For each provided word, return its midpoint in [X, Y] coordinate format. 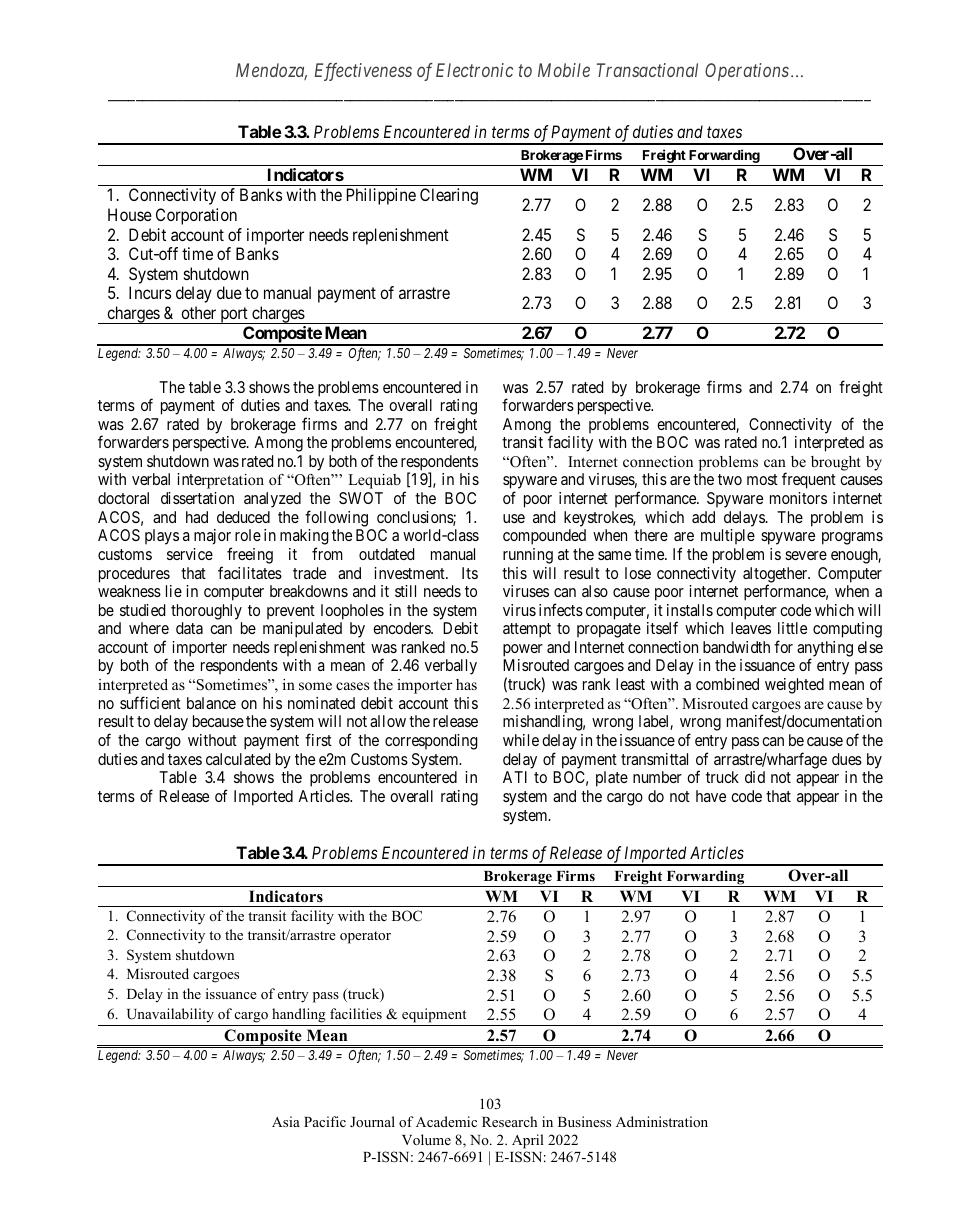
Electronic [474, 70]
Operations [747, 72]
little [792, 628]
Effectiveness [363, 72]
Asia [286, 1121]
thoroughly [206, 612]
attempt [527, 630]
